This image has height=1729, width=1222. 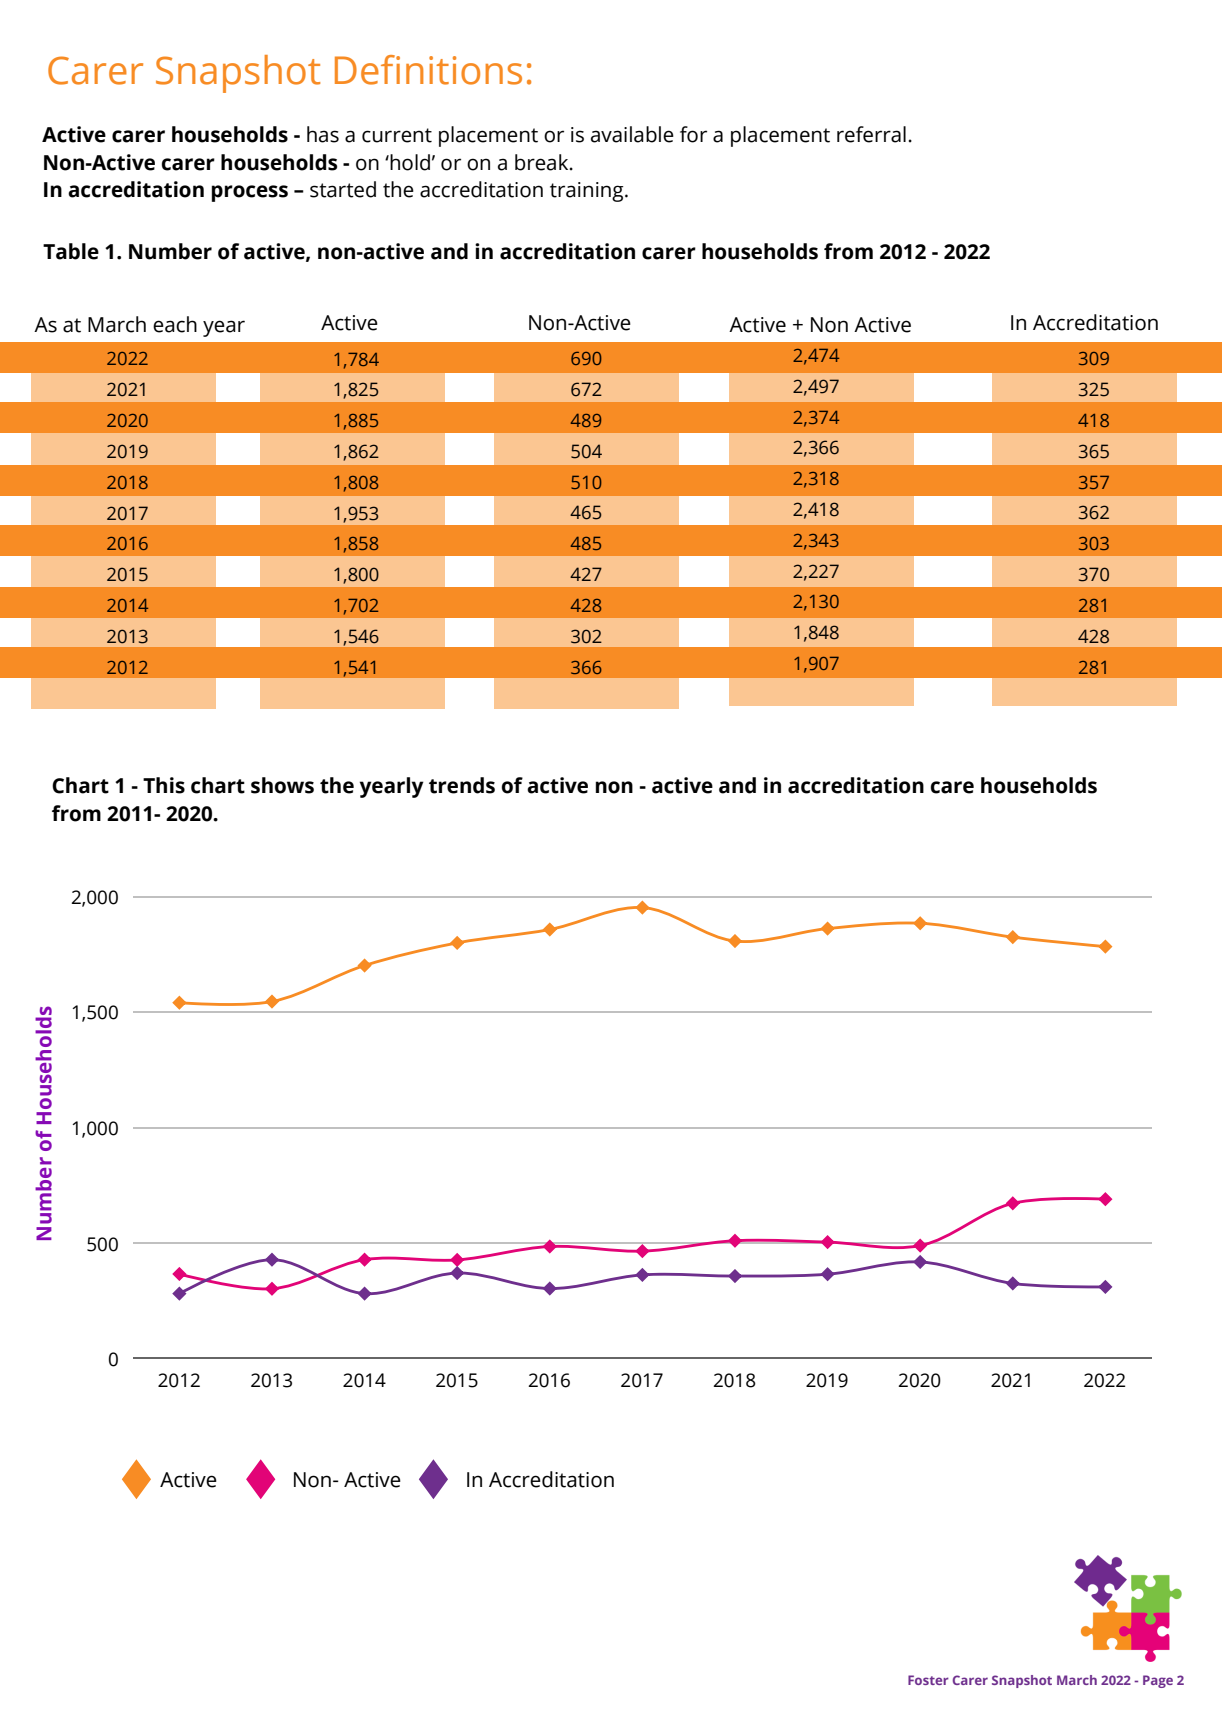 What do you see at coordinates (632, 134) in the image?
I see `available` at bounding box center [632, 134].
